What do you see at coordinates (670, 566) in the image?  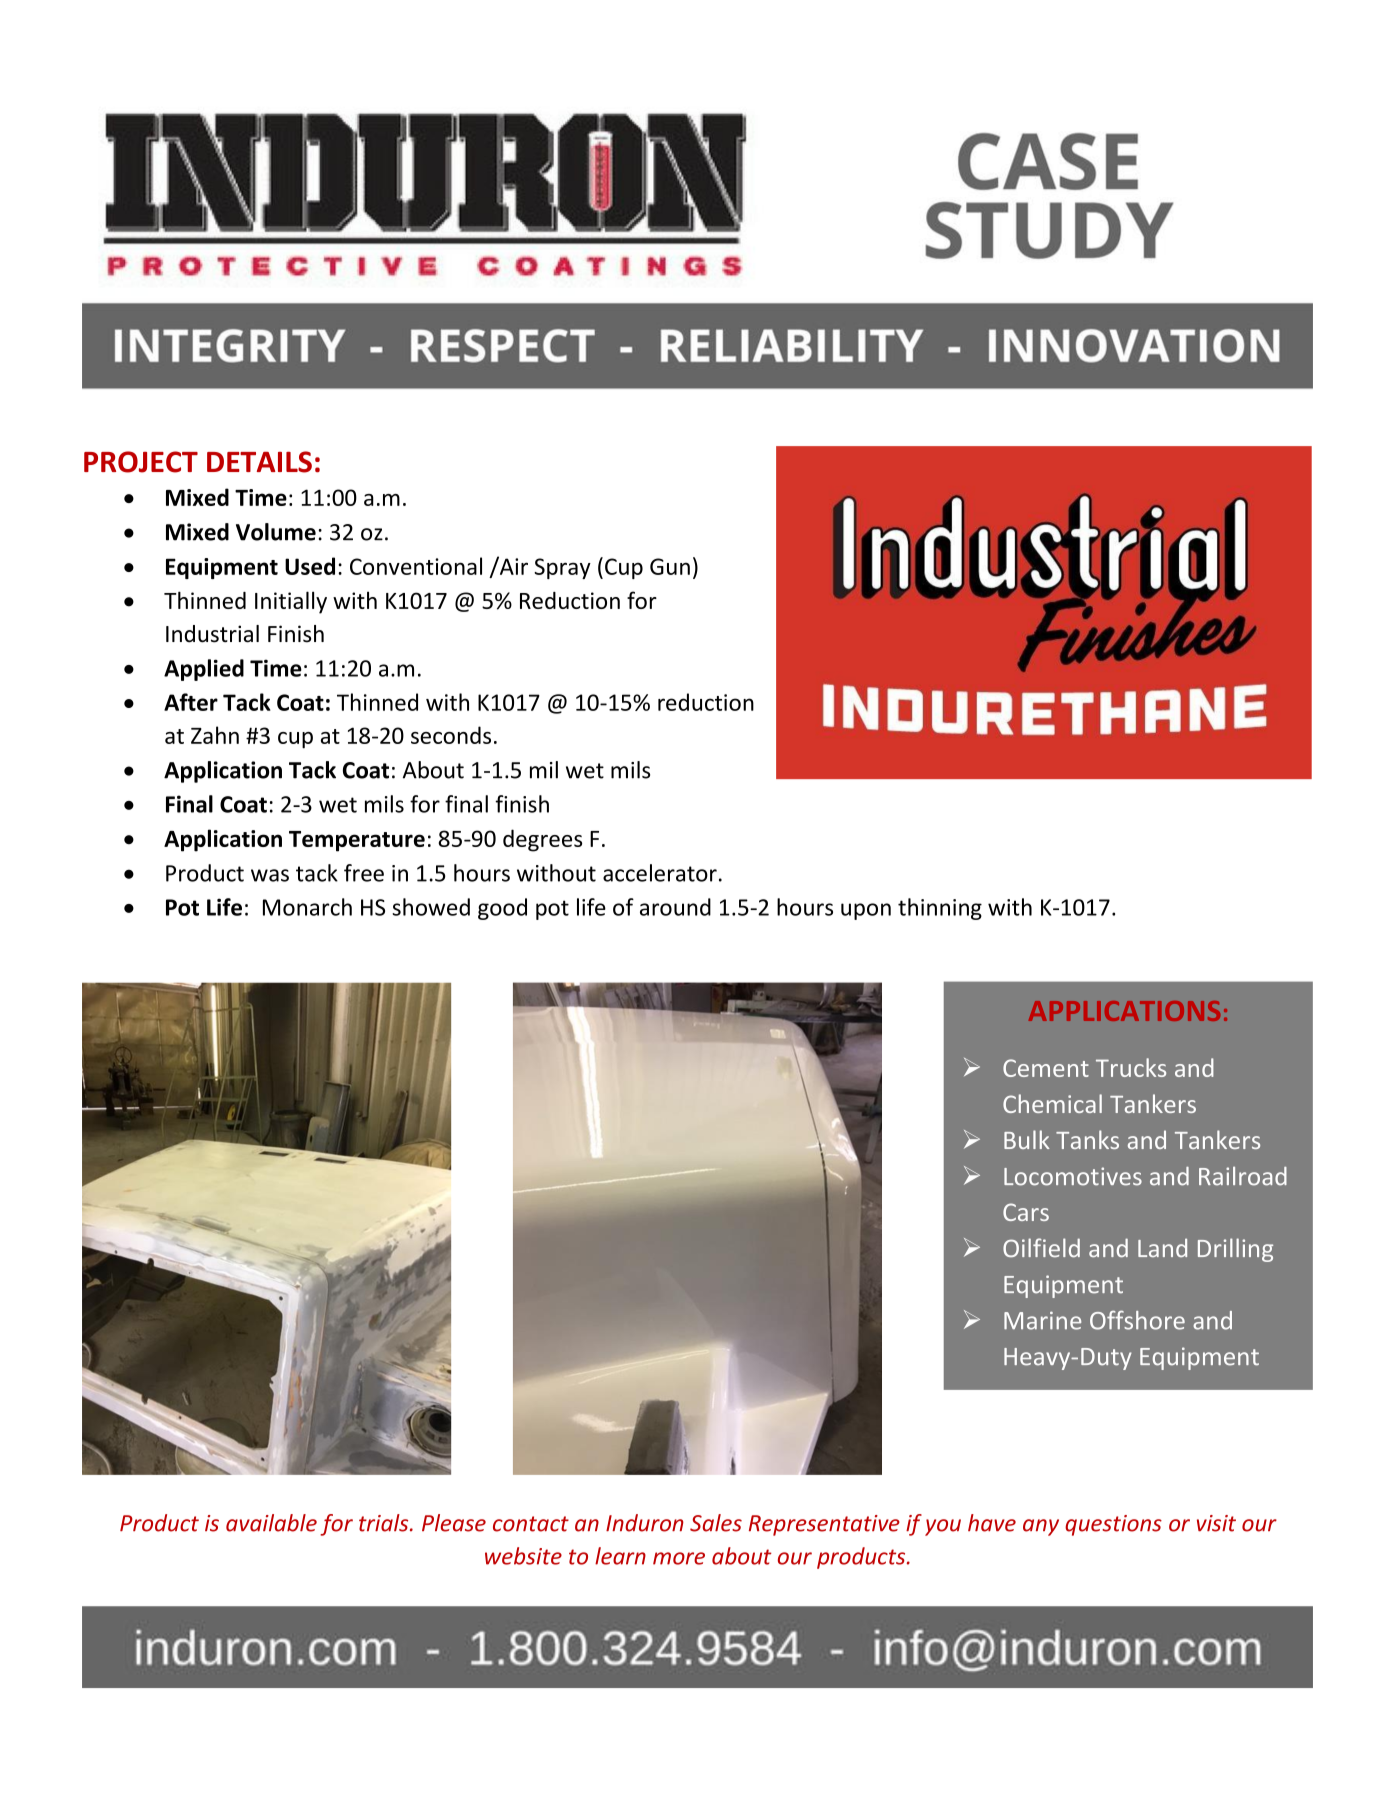 I see `Gun` at bounding box center [670, 566].
